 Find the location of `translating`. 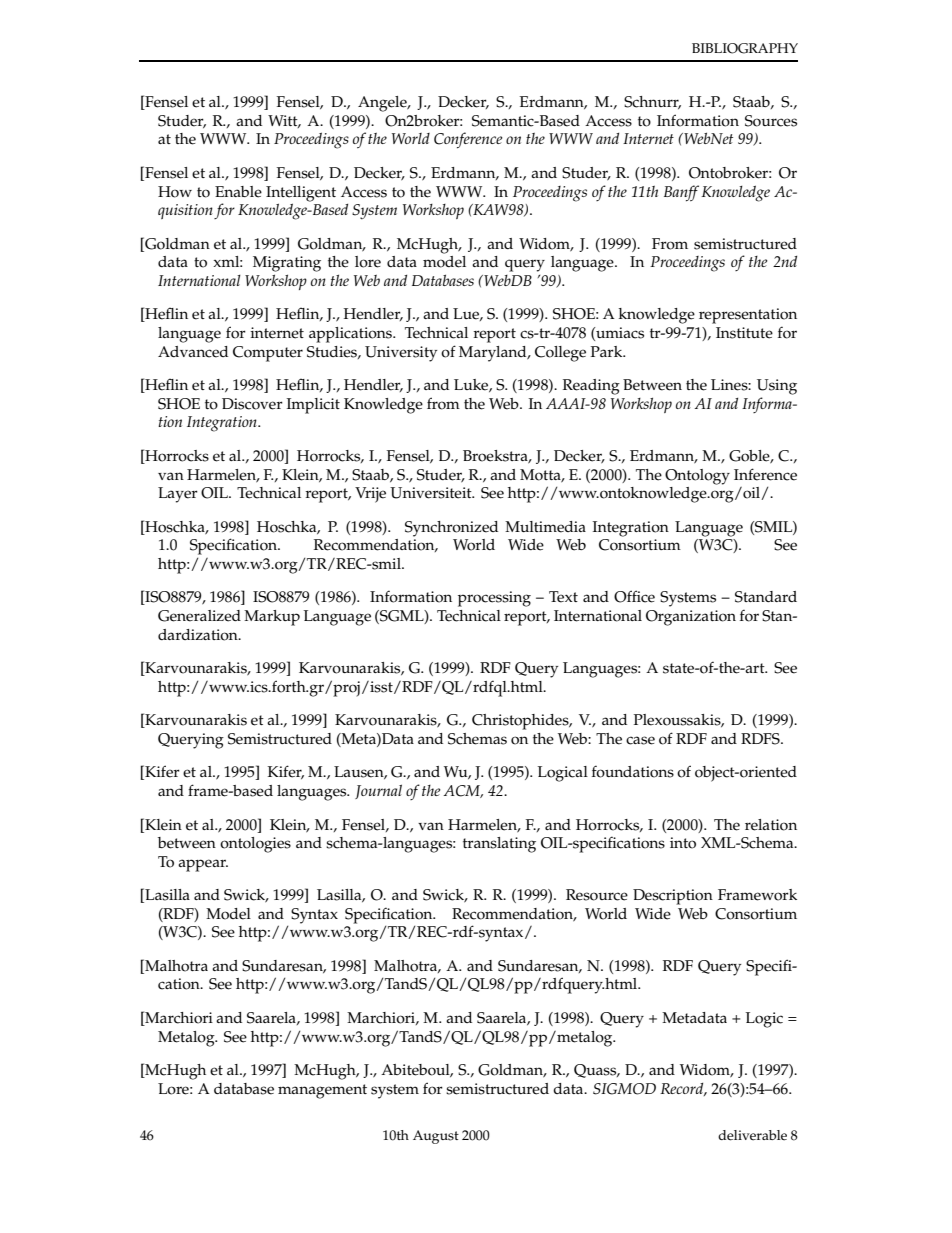

translating is located at coordinates (499, 845).
